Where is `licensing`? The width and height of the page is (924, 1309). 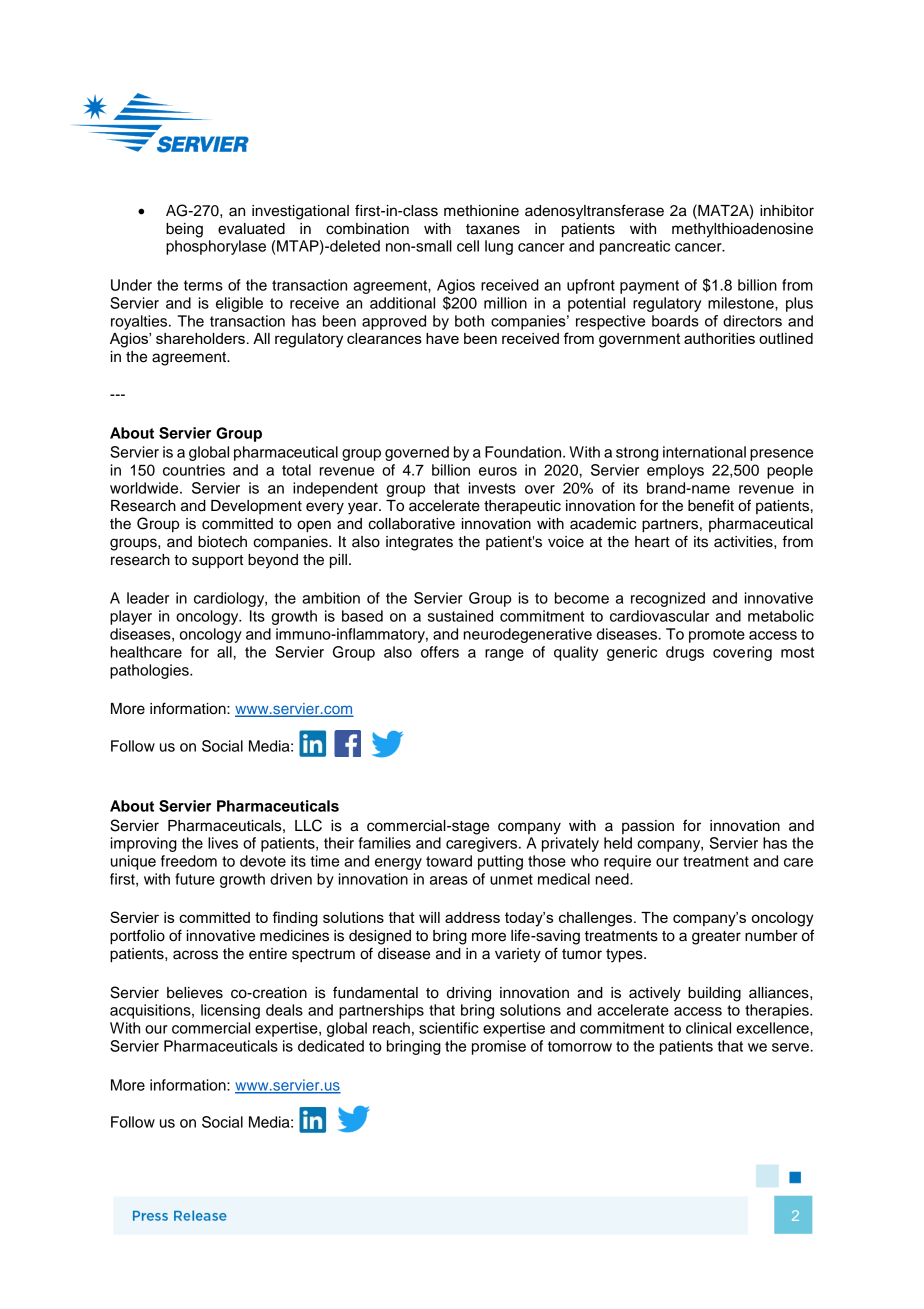 licensing is located at coordinates (230, 1011).
